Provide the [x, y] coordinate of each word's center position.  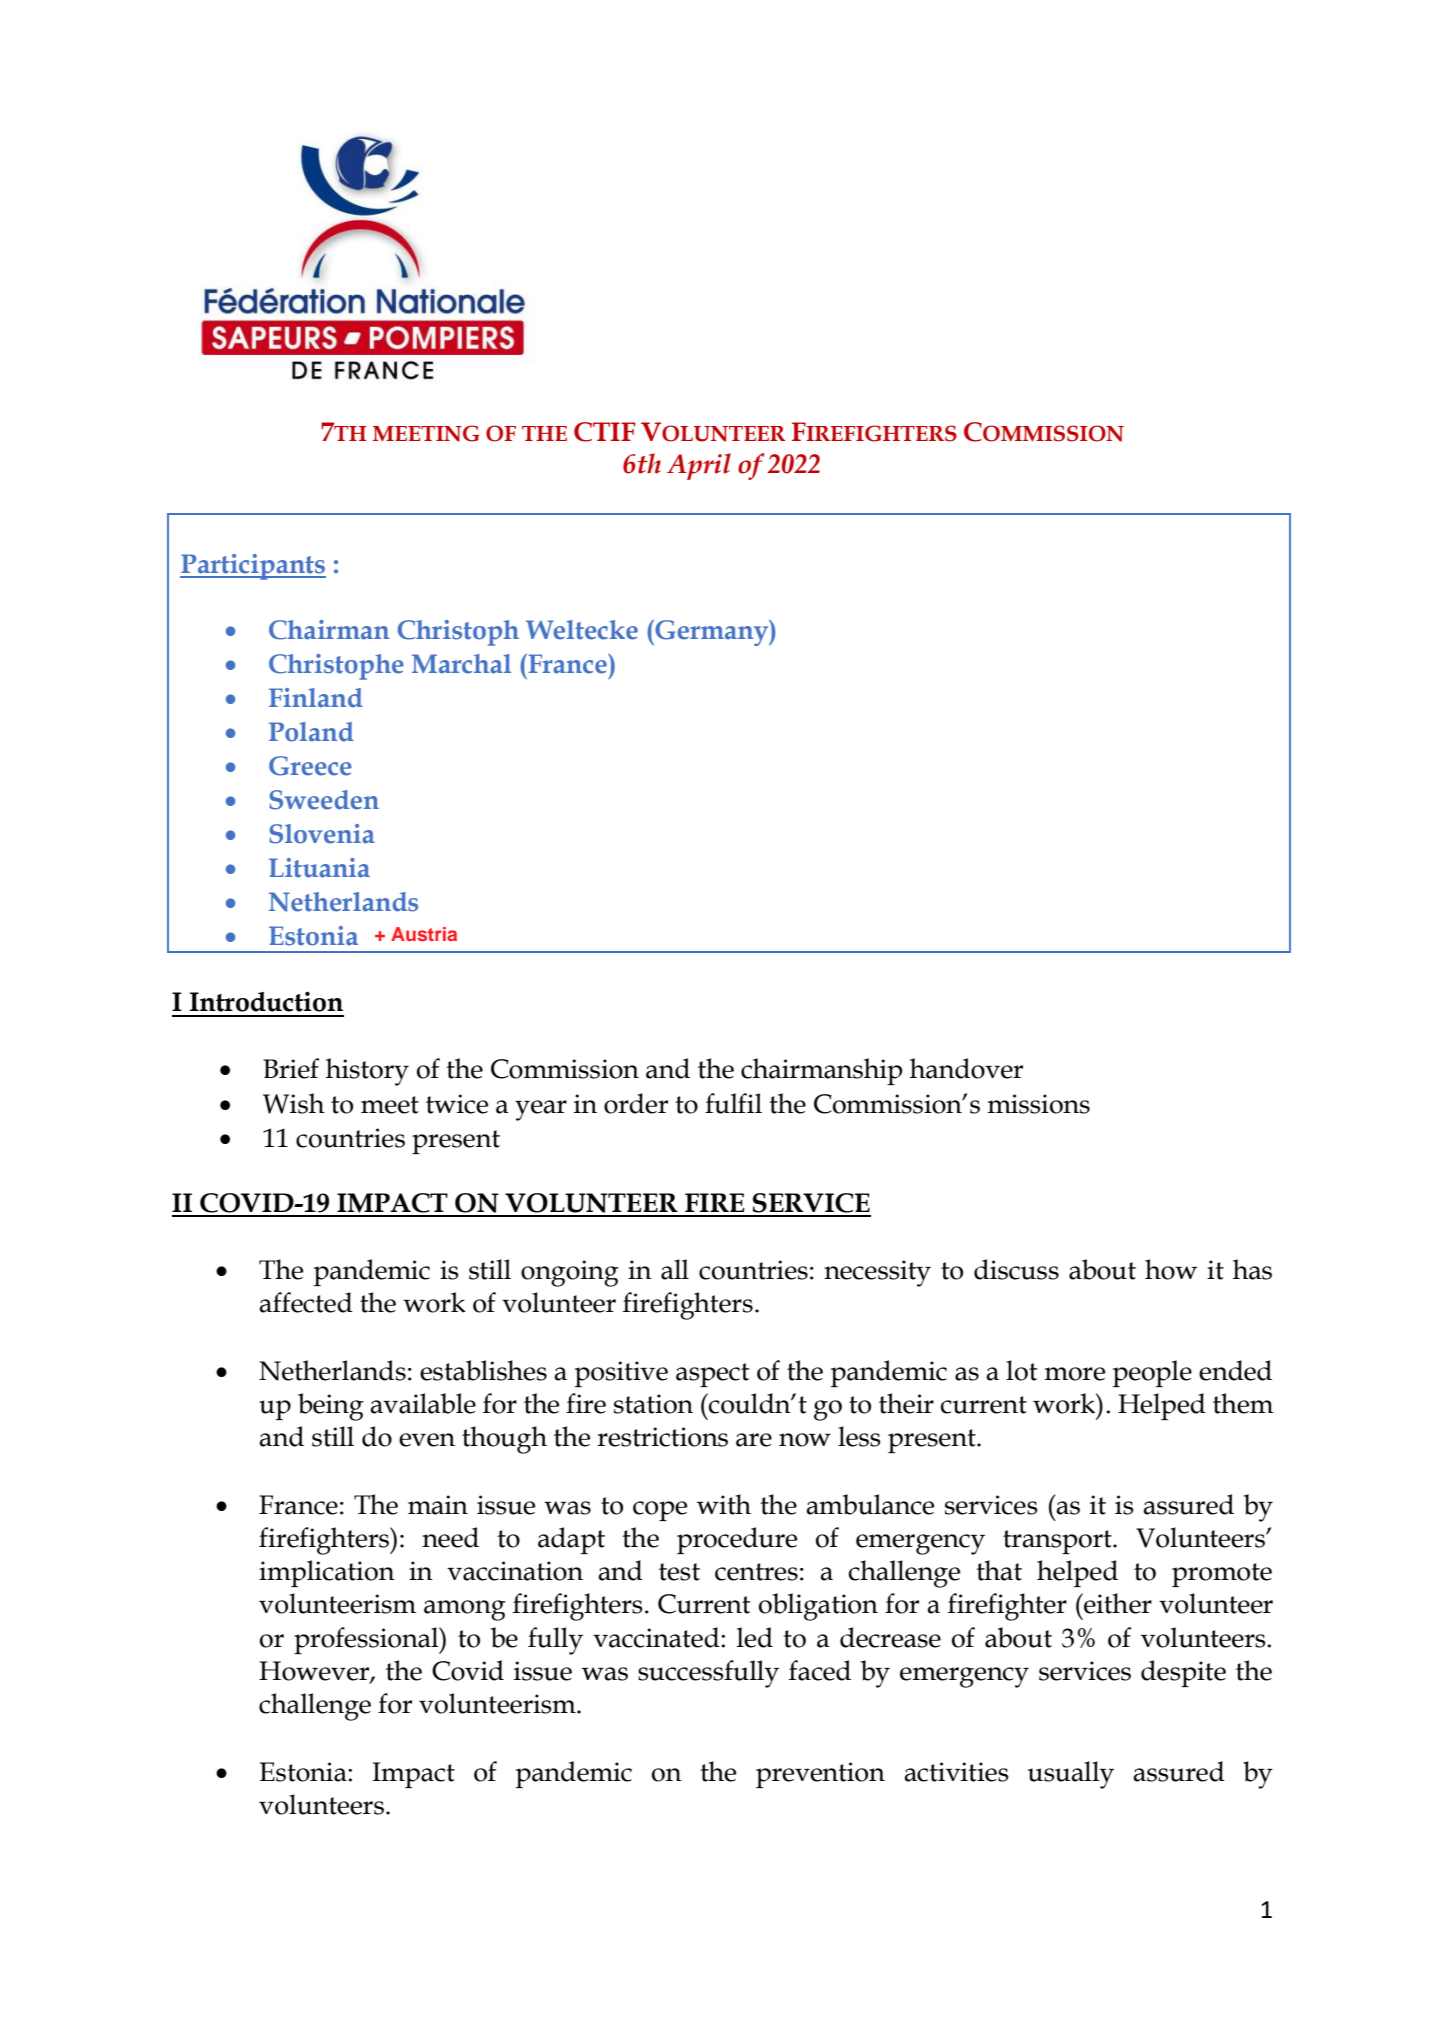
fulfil [733, 1103]
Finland [316, 698]
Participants [253, 567]
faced [820, 1670]
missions [1039, 1104]
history [367, 1072]
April [699, 466]
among [465, 1610]
